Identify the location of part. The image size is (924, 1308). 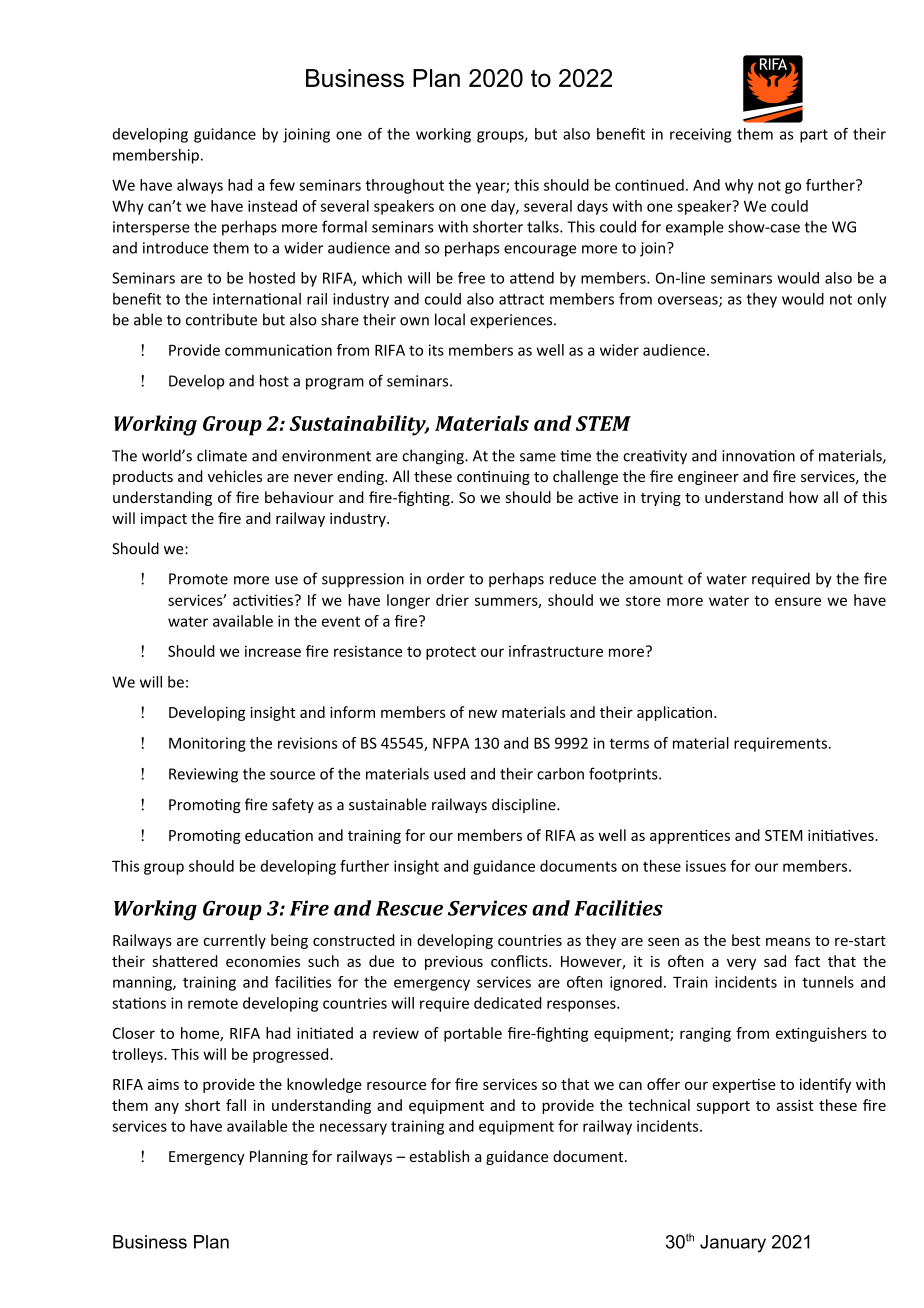
(814, 136).
